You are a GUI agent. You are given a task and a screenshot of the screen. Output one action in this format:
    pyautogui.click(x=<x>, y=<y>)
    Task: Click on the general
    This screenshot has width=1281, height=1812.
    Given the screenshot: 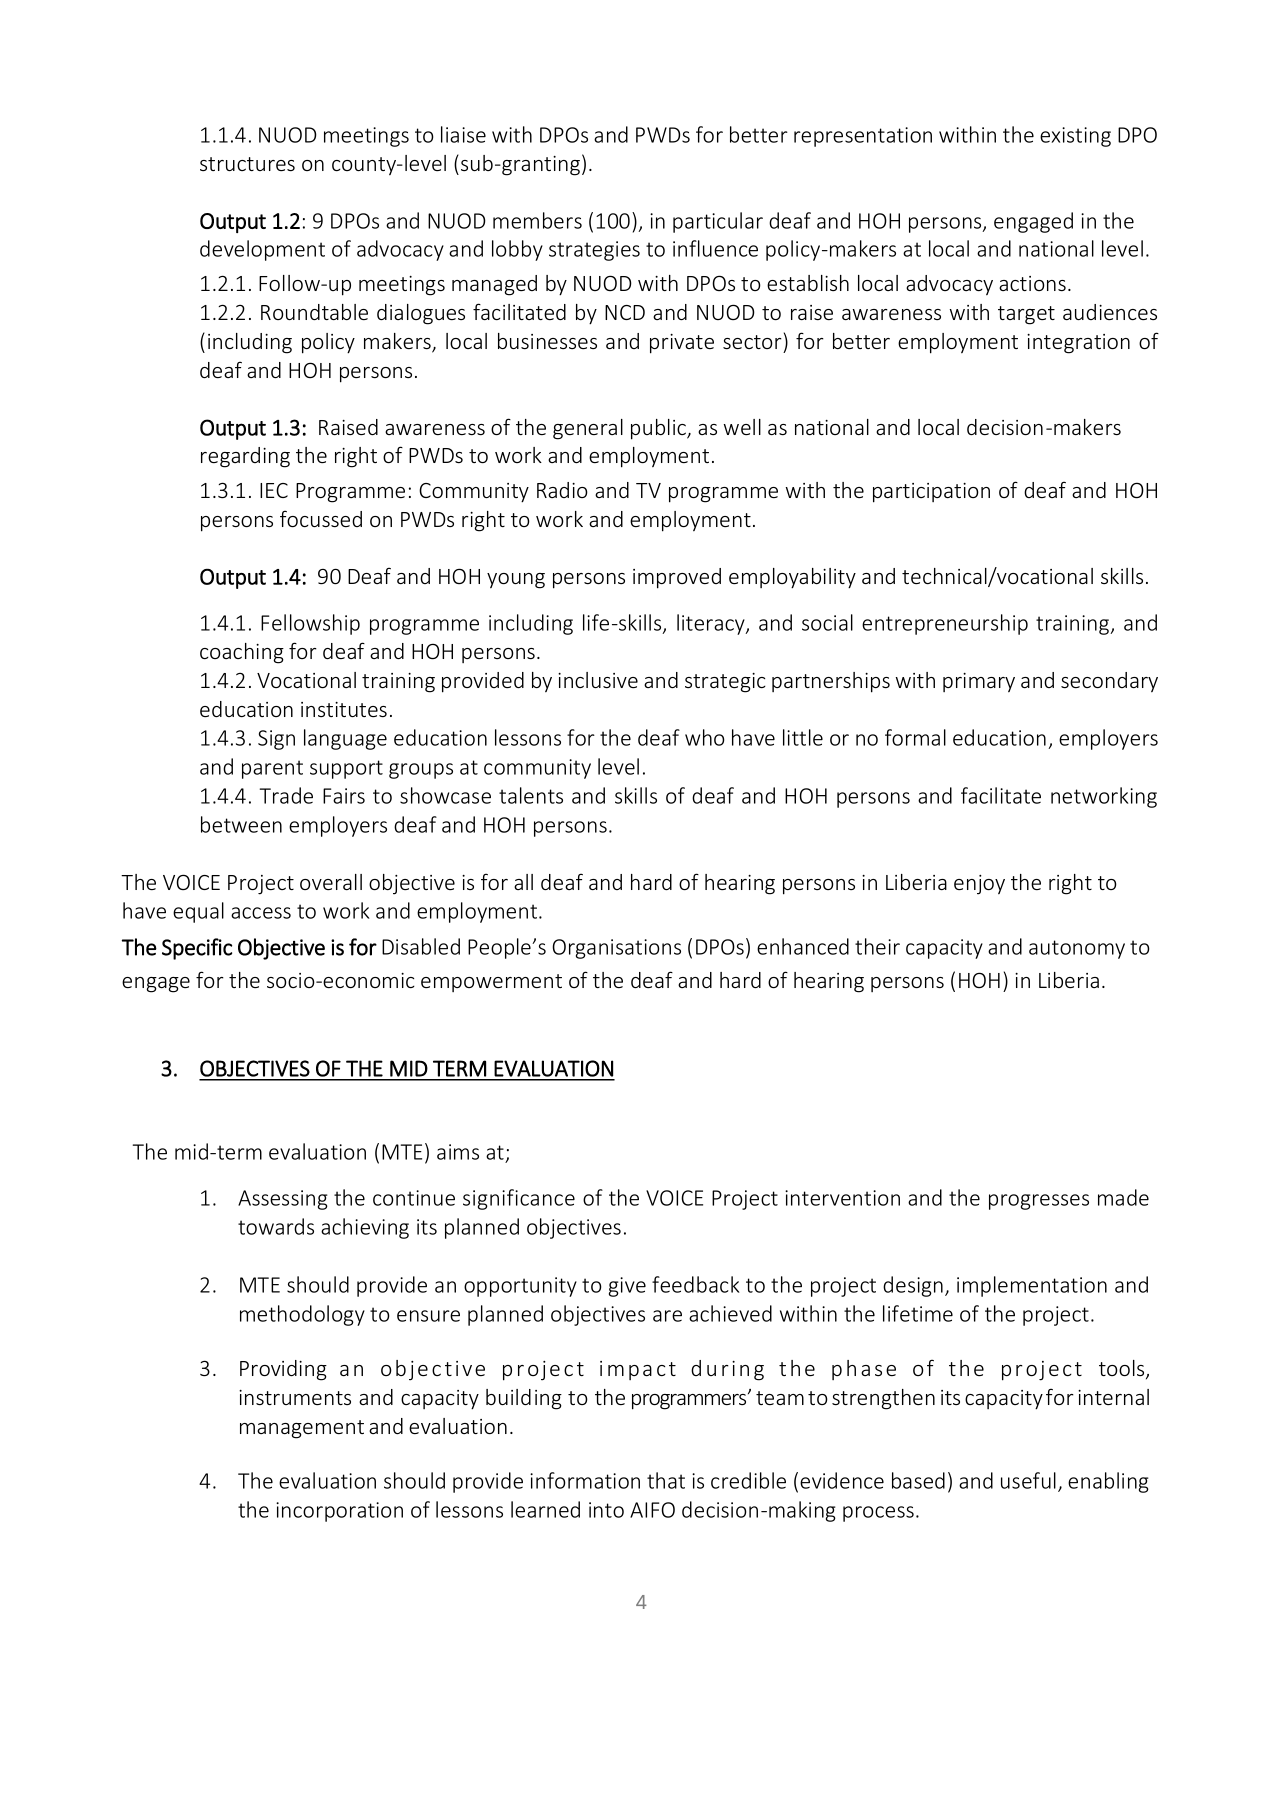 What is the action you would take?
    pyautogui.click(x=588, y=429)
